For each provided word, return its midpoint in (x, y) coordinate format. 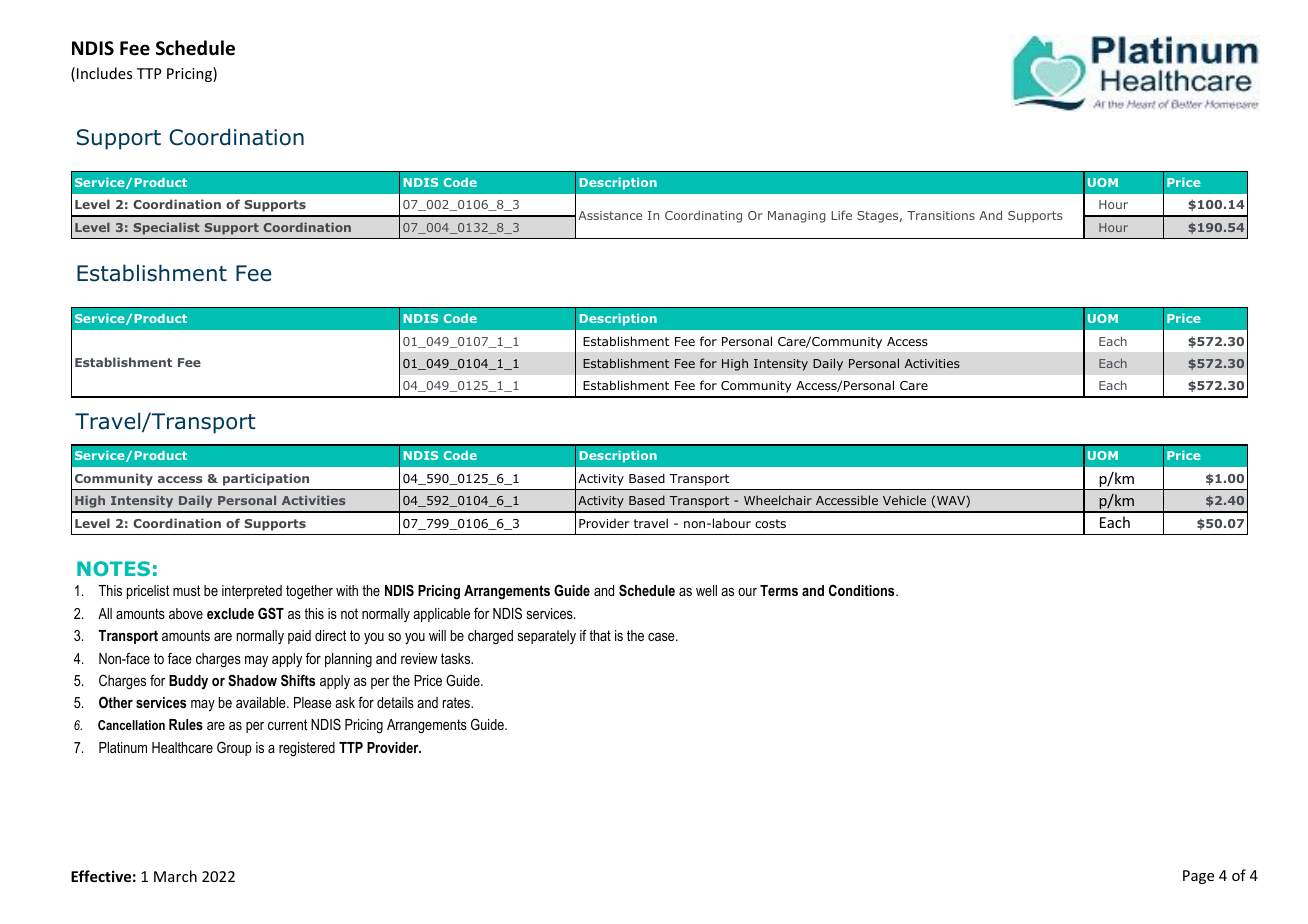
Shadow (252, 680)
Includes (104, 73)
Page (1198, 877)
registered (307, 749)
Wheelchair (778, 500)
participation (266, 479)
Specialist (166, 228)
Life (841, 215)
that (600, 635)
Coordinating (703, 216)
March (175, 876)
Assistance (610, 215)
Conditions (863, 590)
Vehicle (904, 500)
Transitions (941, 215)
